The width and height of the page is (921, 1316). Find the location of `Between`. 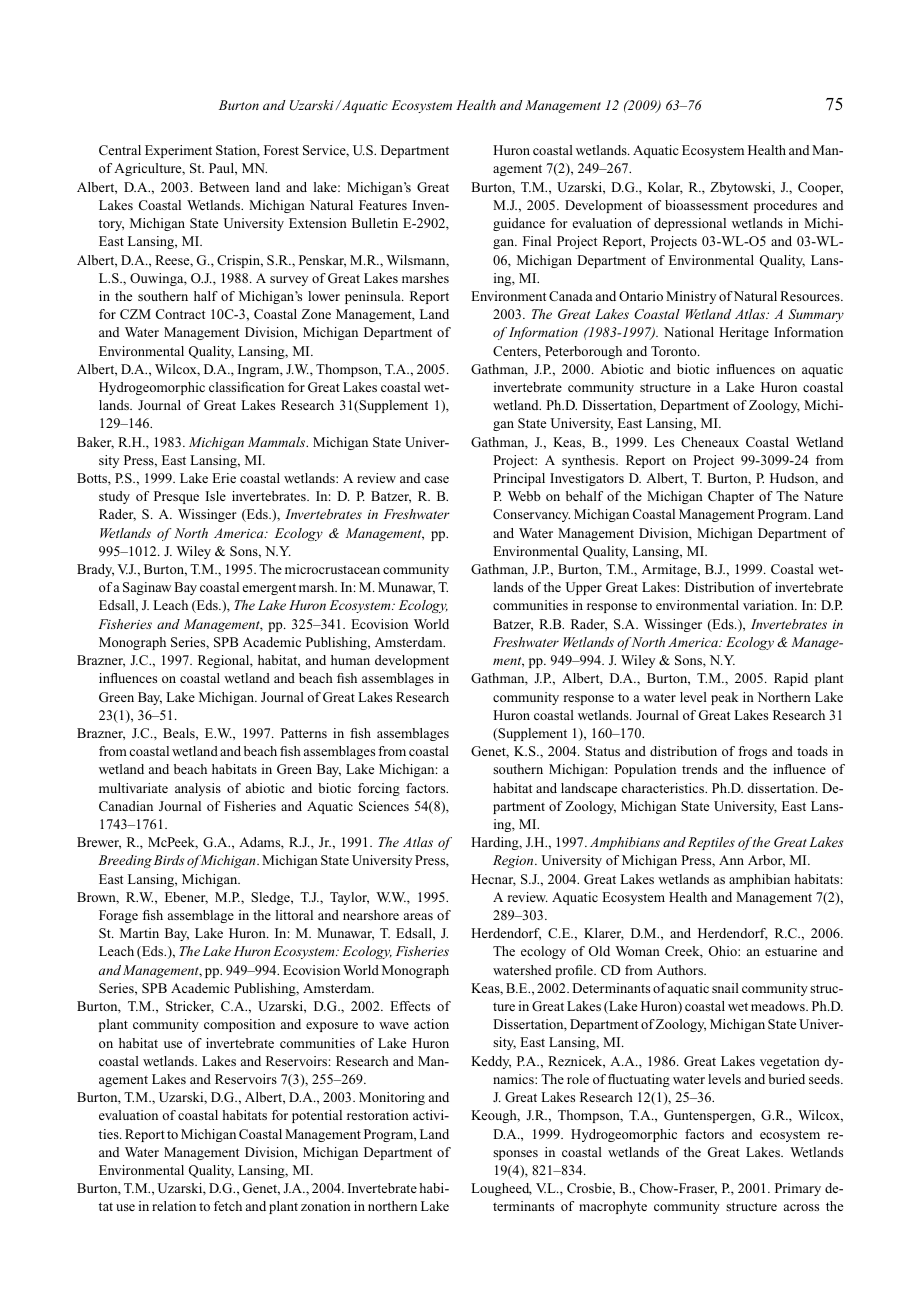

Between is located at coordinates (224, 187).
